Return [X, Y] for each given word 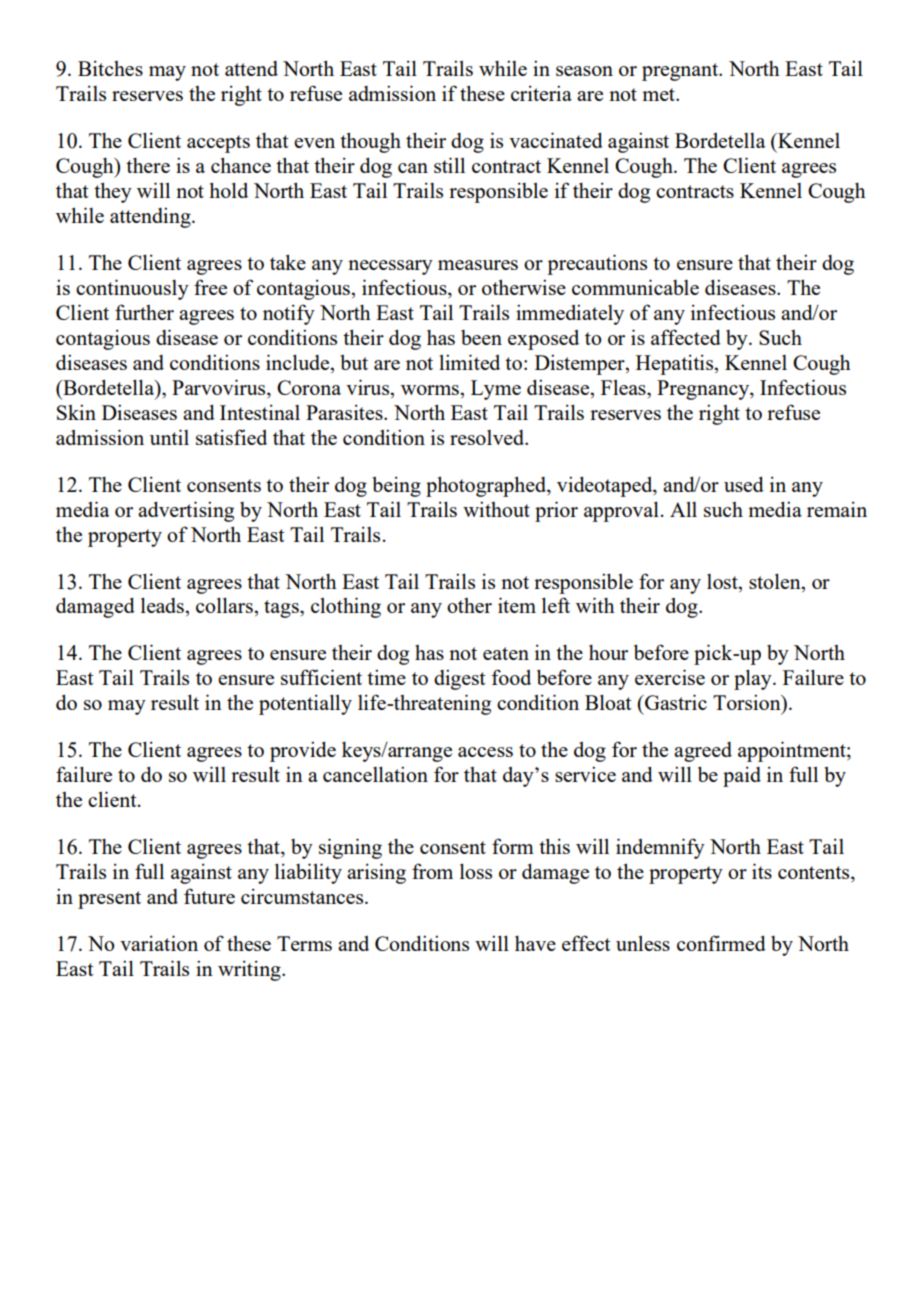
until [169, 437]
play [754, 679]
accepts [218, 144]
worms [430, 390]
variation [159, 943]
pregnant [681, 72]
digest [460, 679]
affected [686, 337]
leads [162, 605]
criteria [541, 93]
